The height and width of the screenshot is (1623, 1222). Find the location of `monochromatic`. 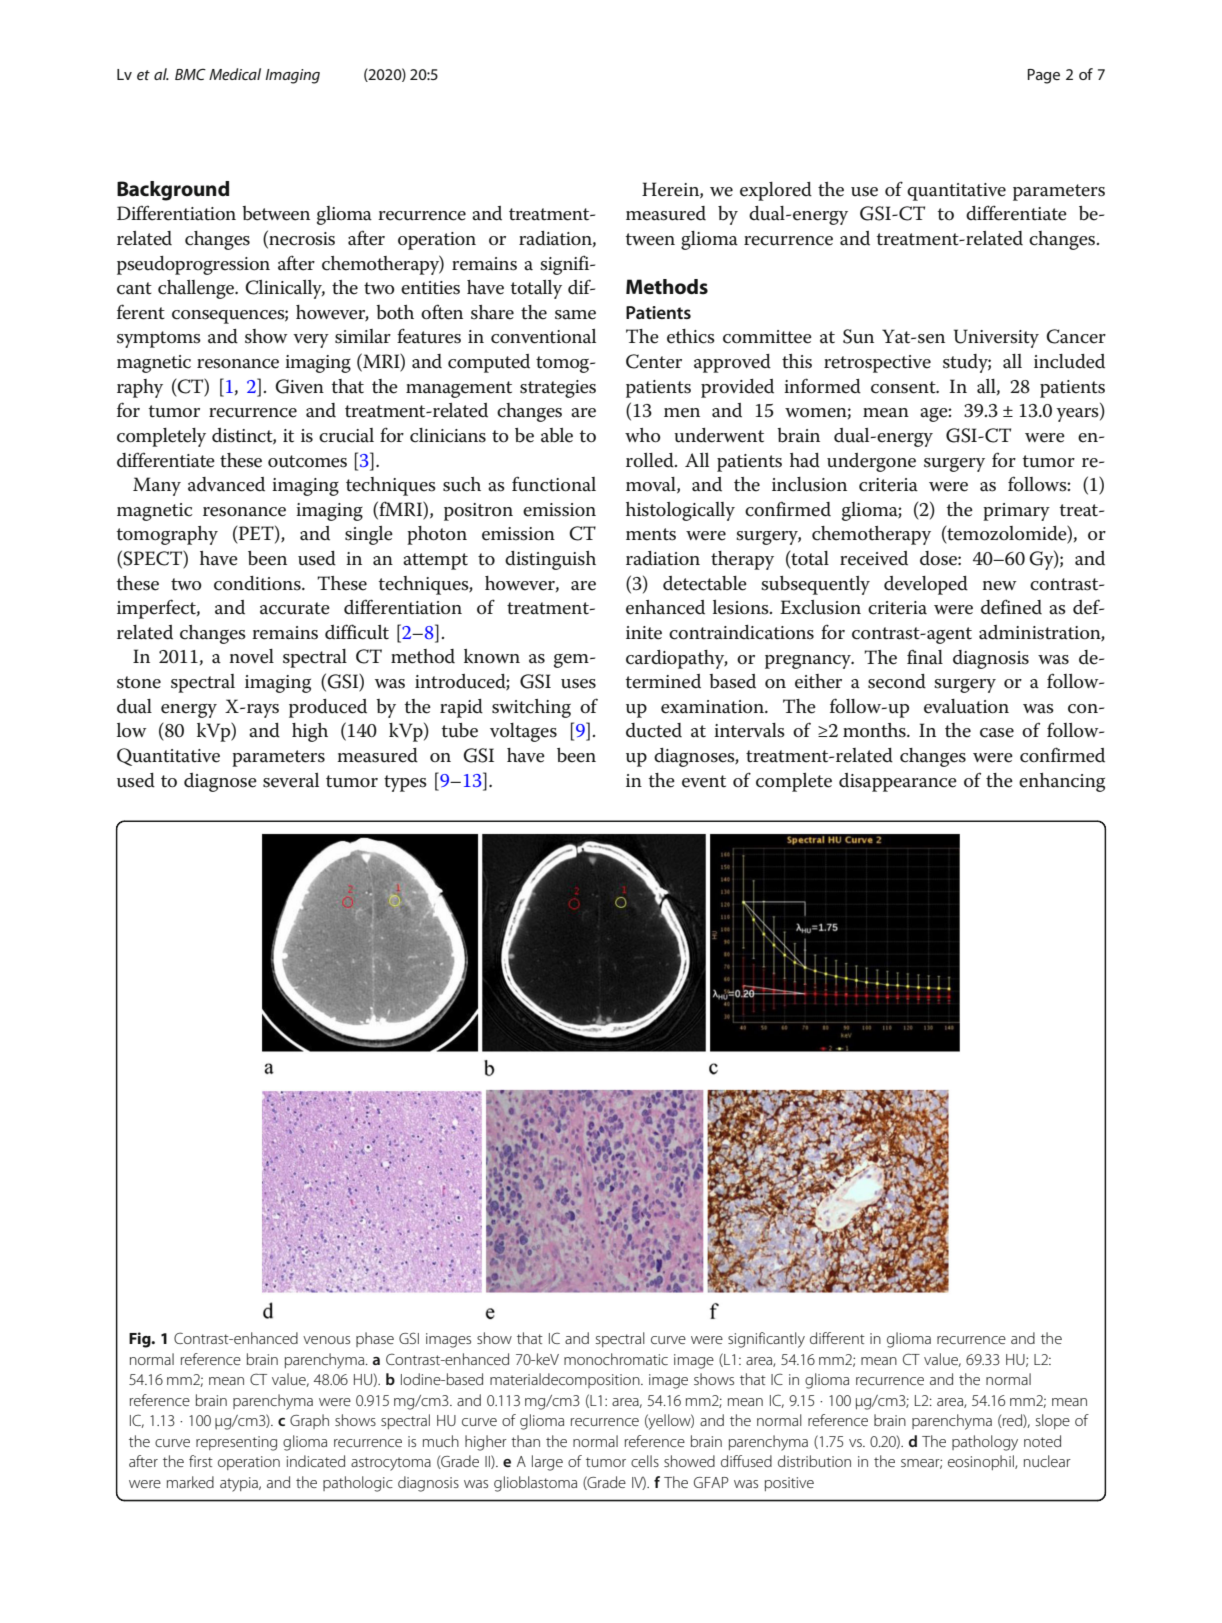

monochromatic is located at coordinates (616, 1359).
